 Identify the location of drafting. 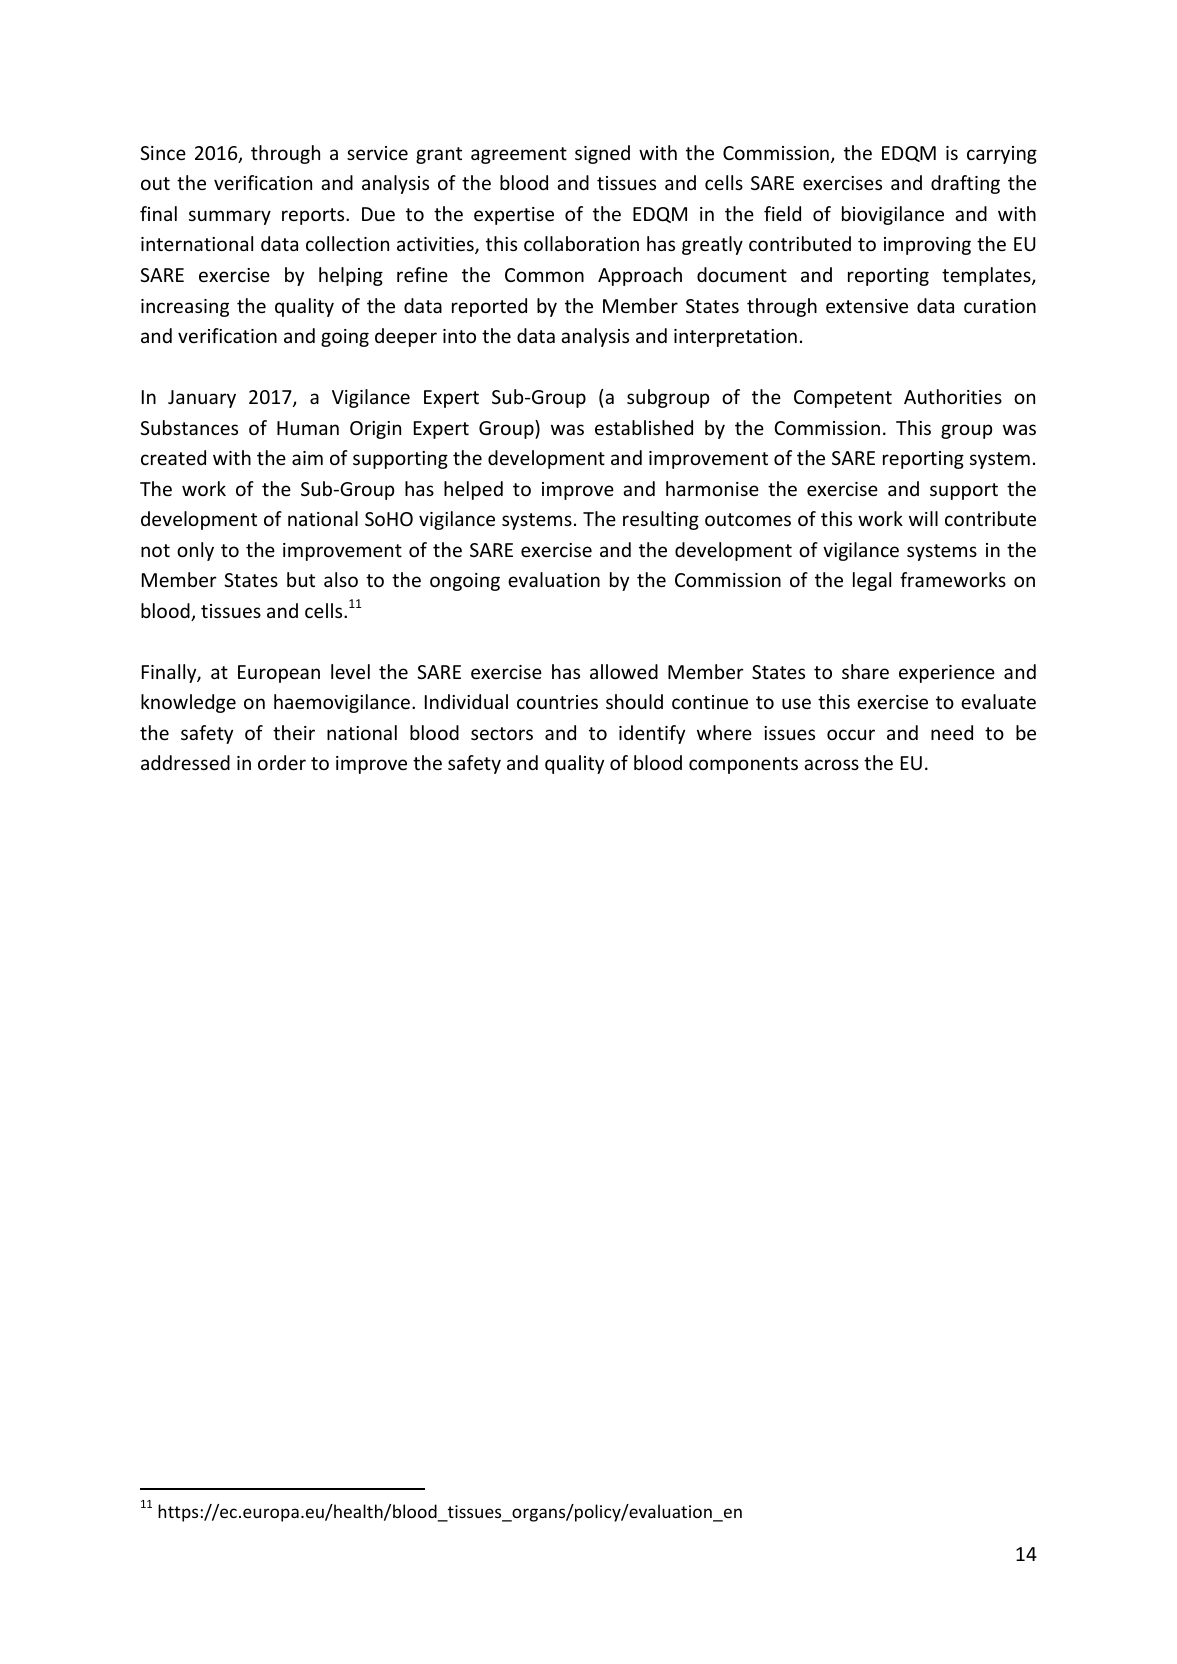
(965, 184).
